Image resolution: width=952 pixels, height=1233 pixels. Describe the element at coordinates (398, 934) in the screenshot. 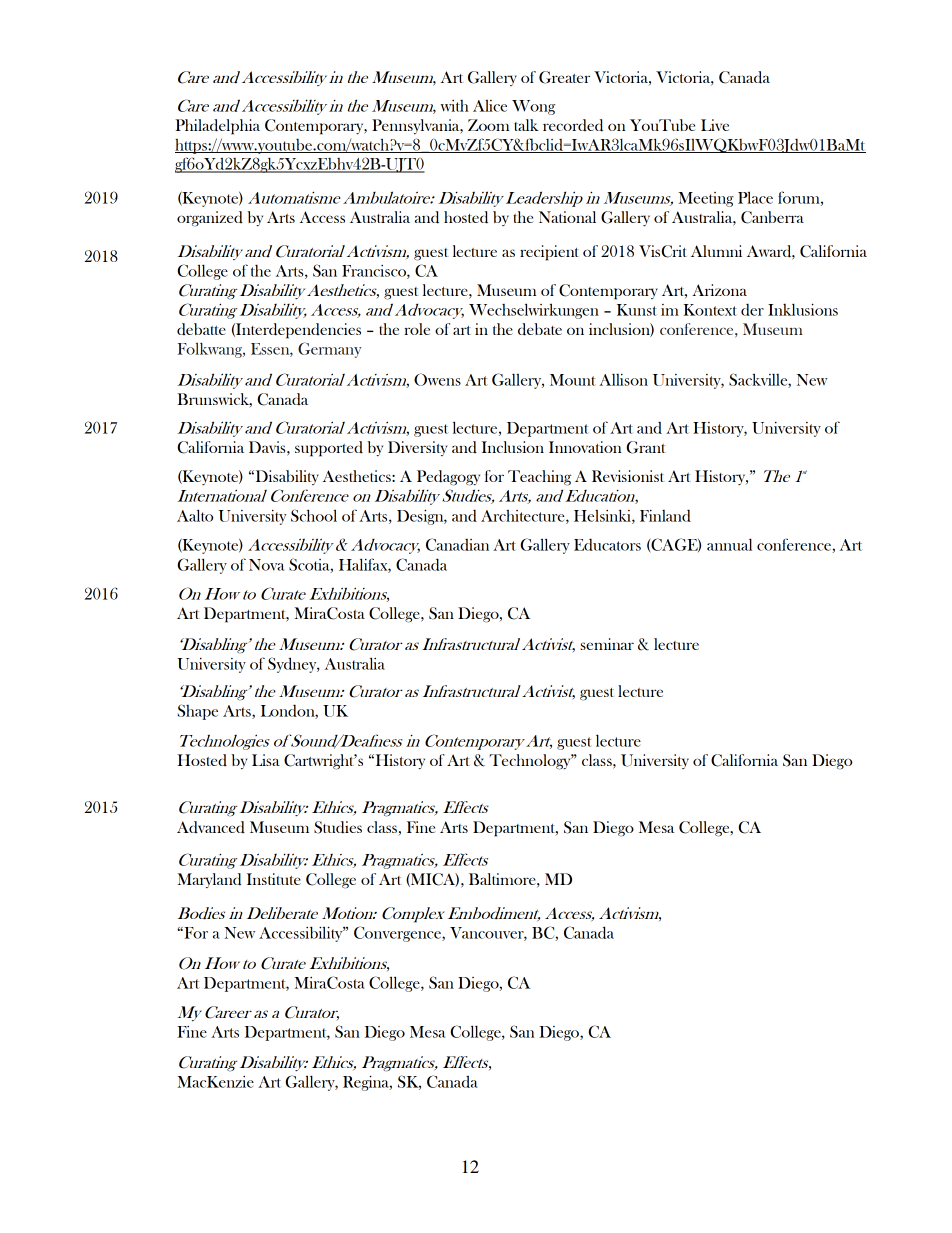

I see `Convergence` at that location.
